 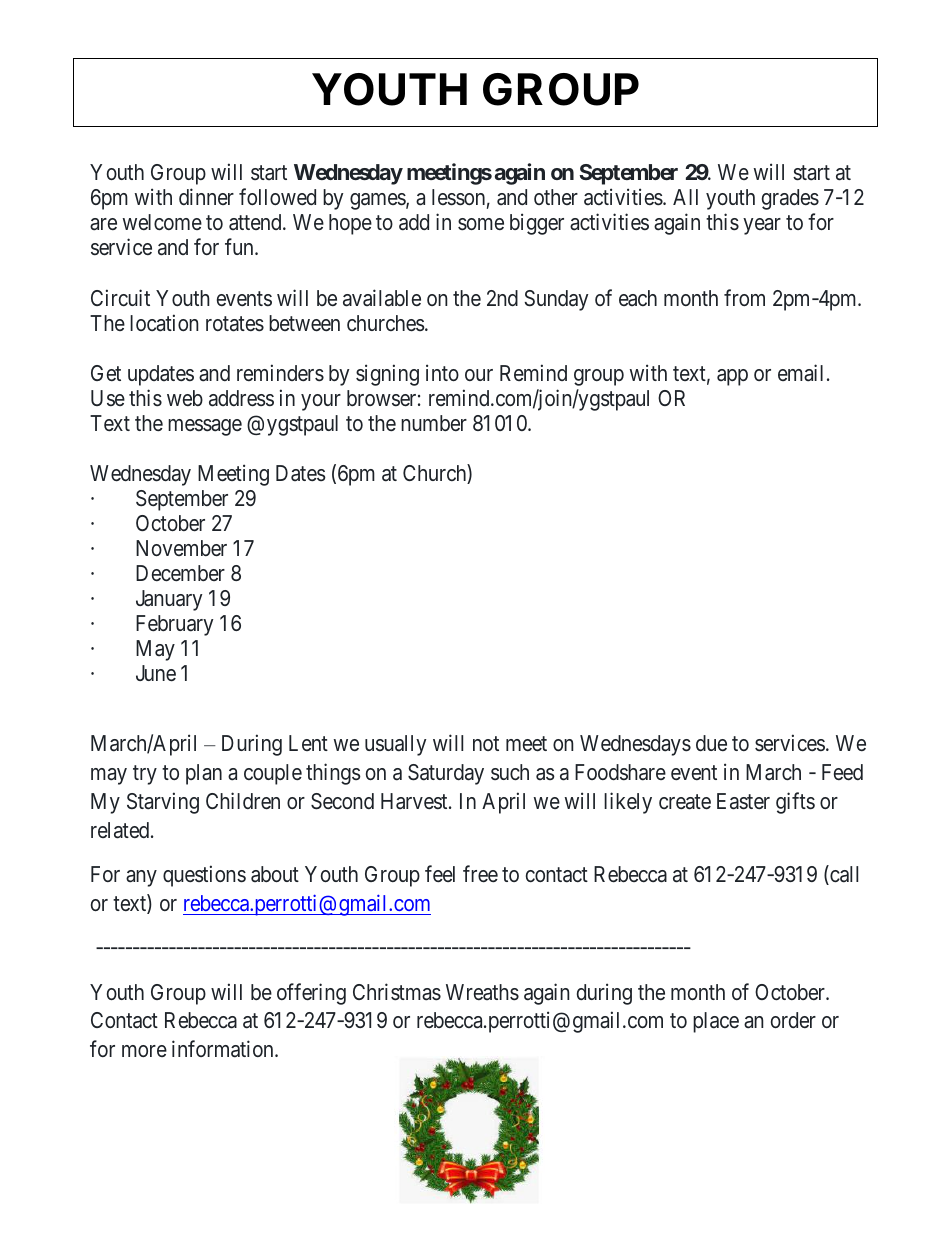 What do you see at coordinates (711, 743) in the image?
I see `due` at bounding box center [711, 743].
